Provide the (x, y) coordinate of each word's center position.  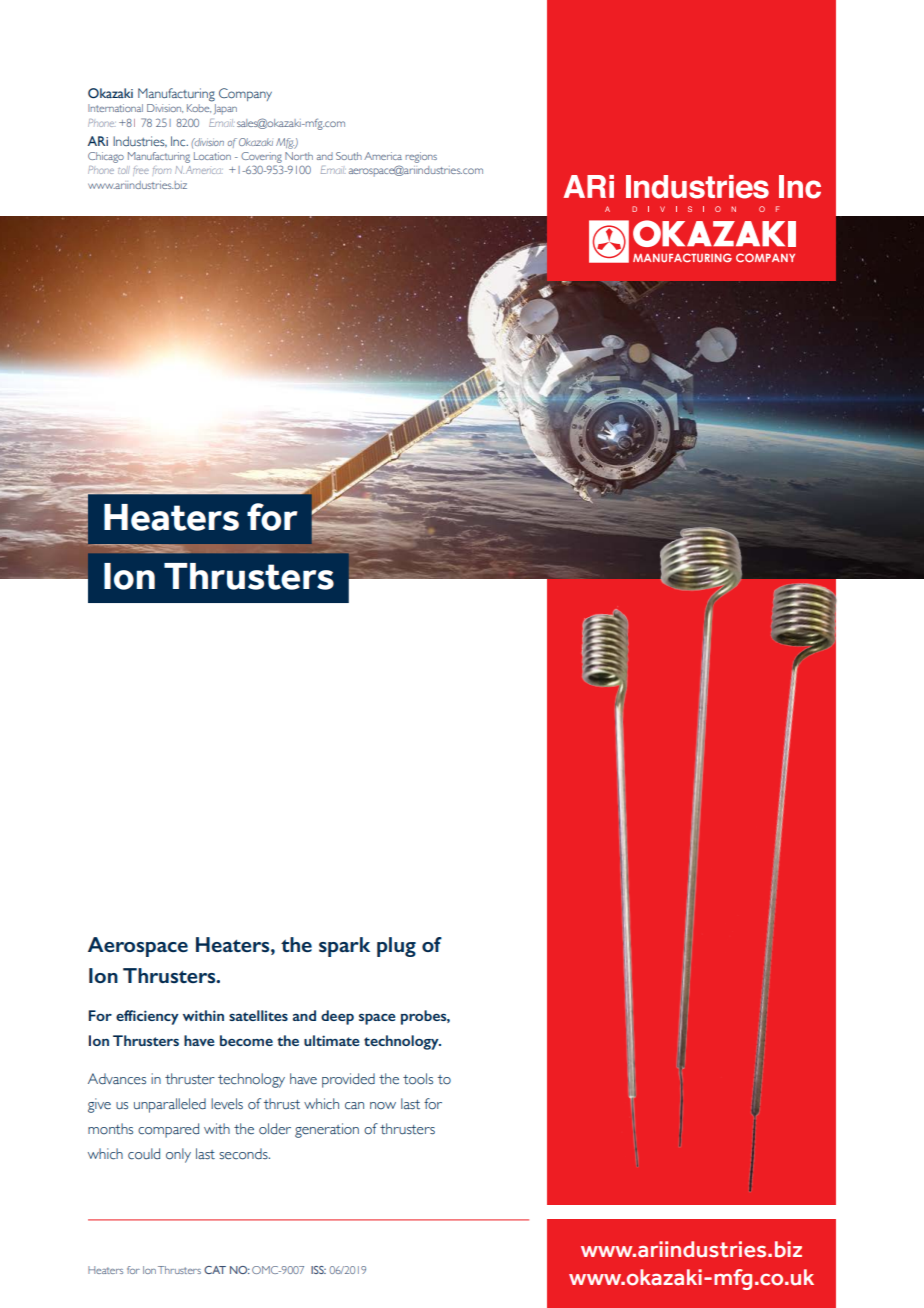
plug (396, 947)
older (275, 1129)
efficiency (147, 1017)
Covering (261, 157)
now (383, 1106)
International (115, 108)
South (349, 156)
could (144, 1154)
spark (344, 947)
